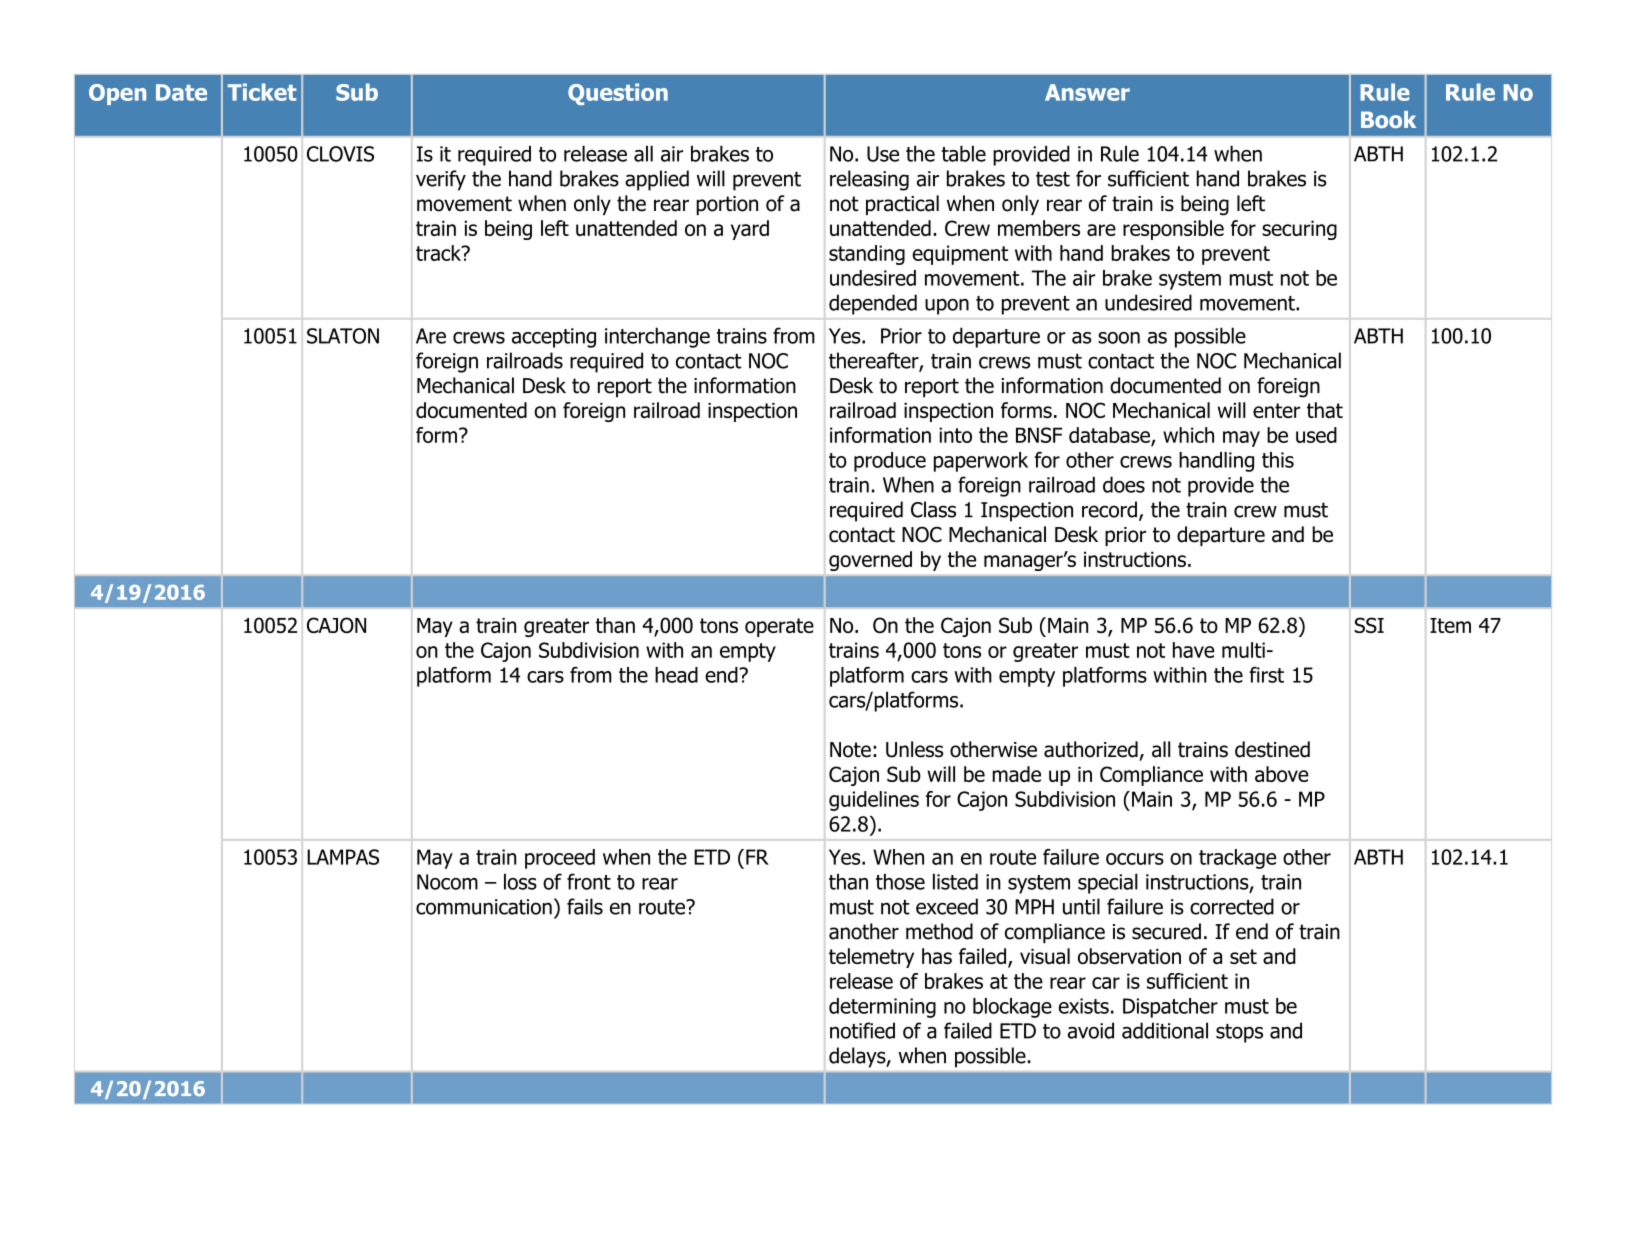 The height and width of the document is (1256, 1626). Describe the element at coordinates (618, 94) in the document. I see `Question` at that location.
